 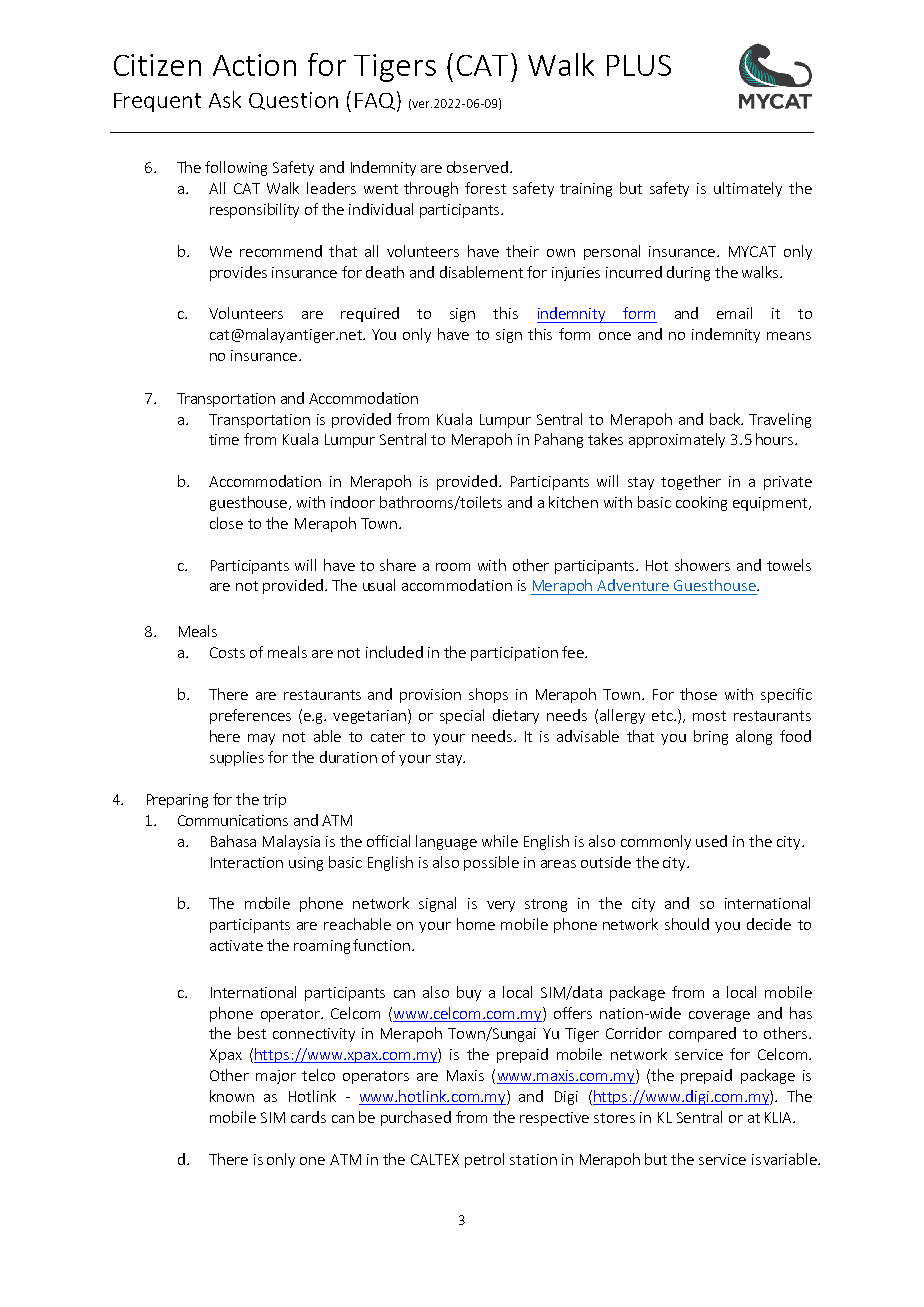 What do you see at coordinates (639, 65) in the document?
I see `PLUS` at bounding box center [639, 65].
